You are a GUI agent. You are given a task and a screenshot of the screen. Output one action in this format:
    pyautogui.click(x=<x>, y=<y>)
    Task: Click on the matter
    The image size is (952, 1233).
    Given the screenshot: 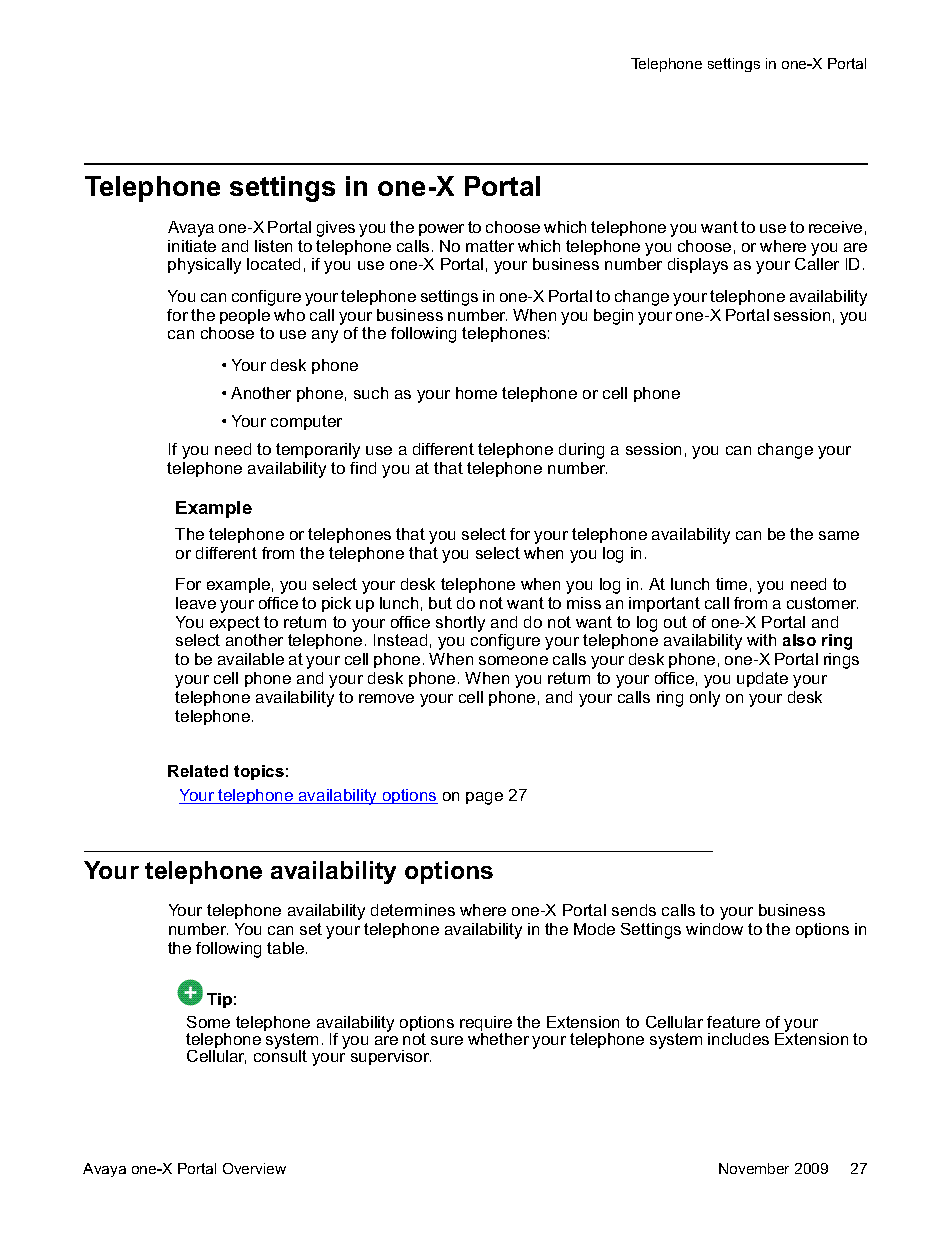 What is the action you would take?
    pyautogui.click(x=490, y=246)
